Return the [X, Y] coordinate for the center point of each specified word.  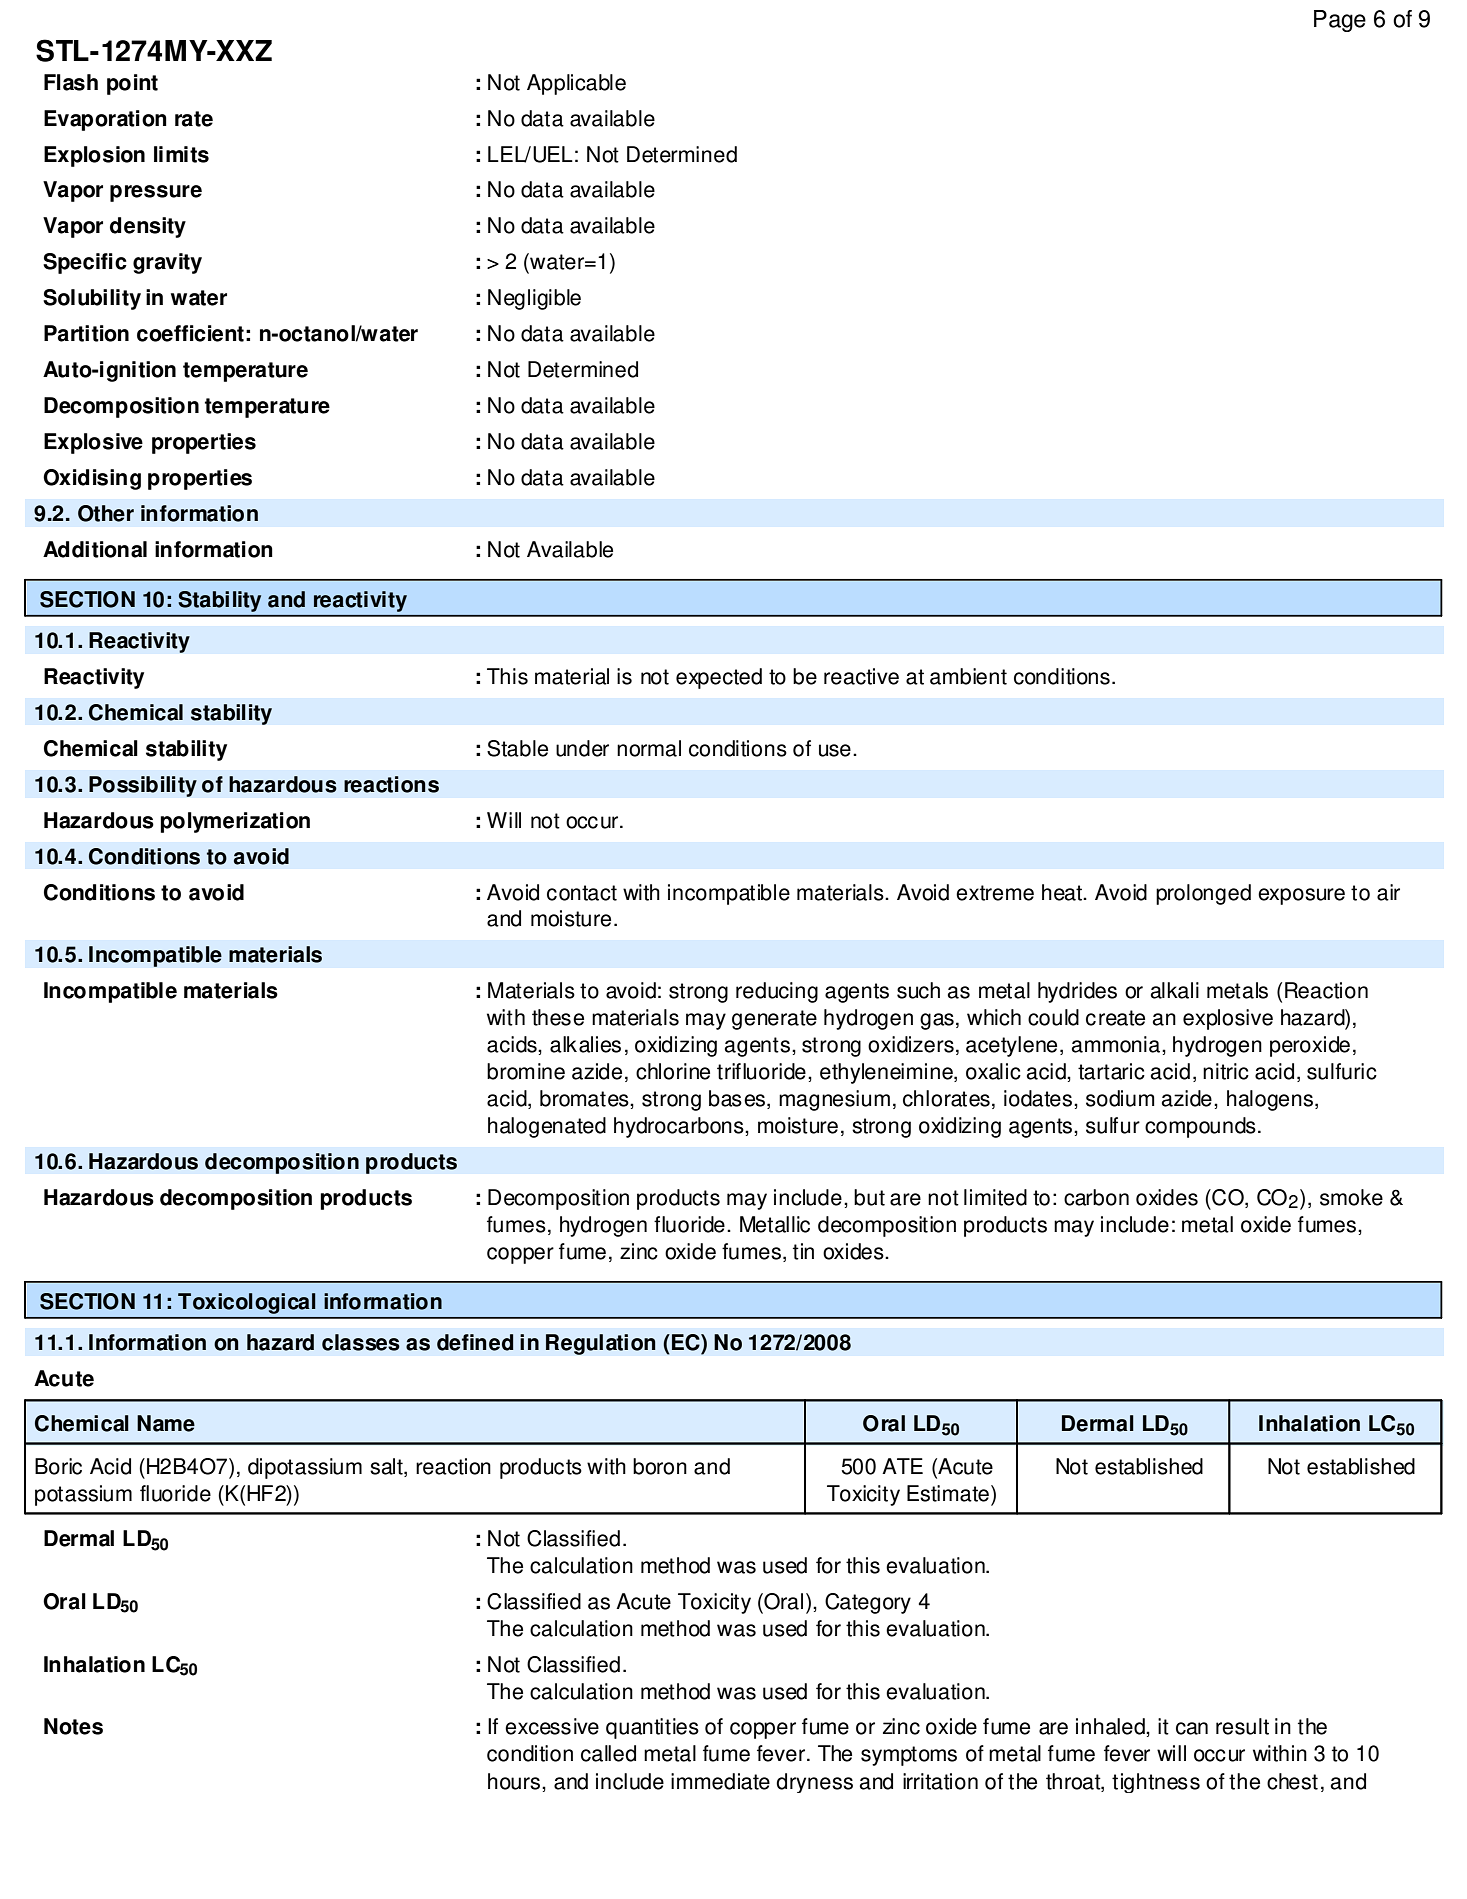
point [132, 84]
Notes [73, 1726]
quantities [652, 1728]
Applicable [576, 84]
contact [582, 893]
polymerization [235, 822]
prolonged [1203, 894]
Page [1340, 21]
